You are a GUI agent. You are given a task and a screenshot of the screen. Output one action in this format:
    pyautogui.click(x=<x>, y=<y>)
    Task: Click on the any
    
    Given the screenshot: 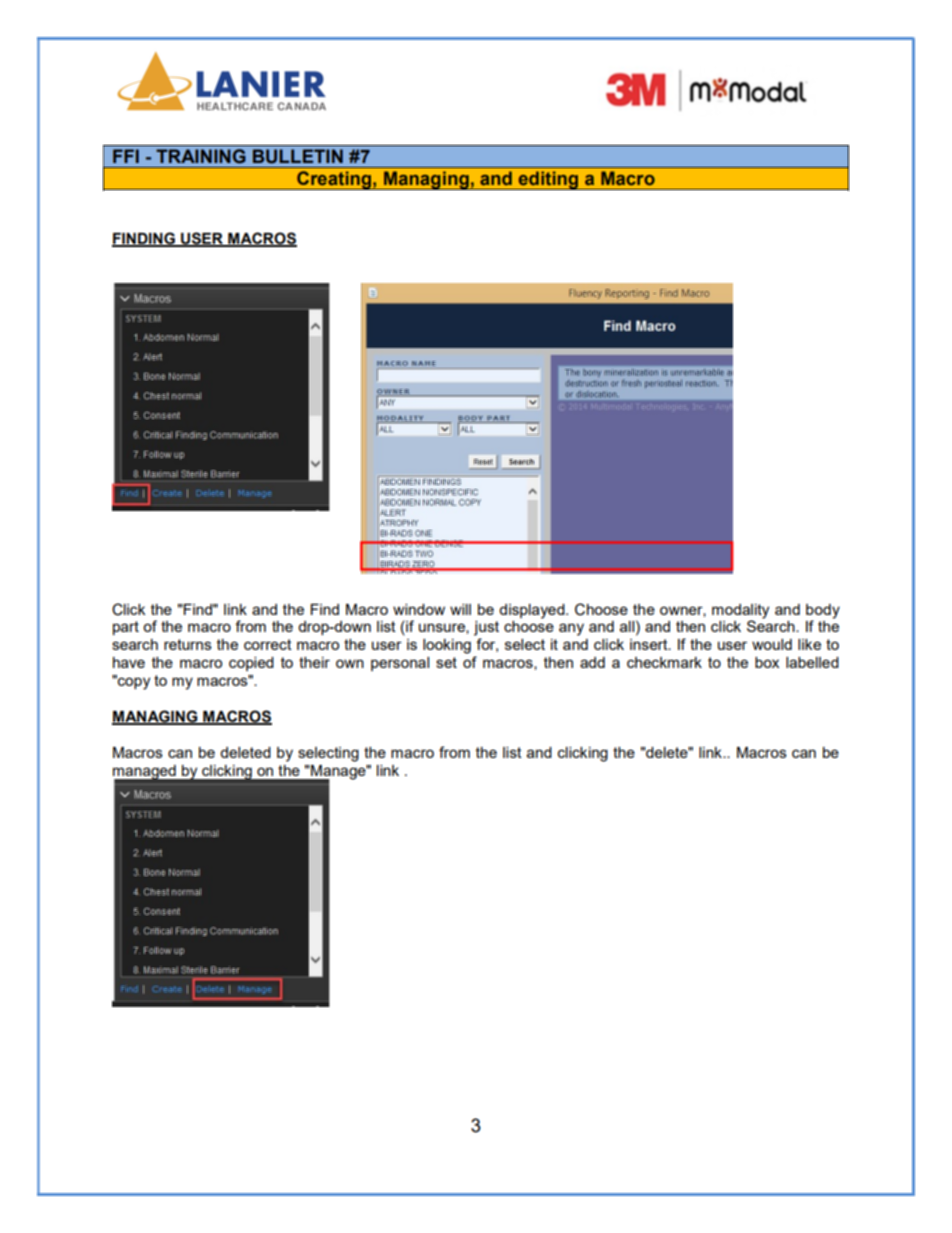 What is the action you would take?
    pyautogui.click(x=571, y=629)
